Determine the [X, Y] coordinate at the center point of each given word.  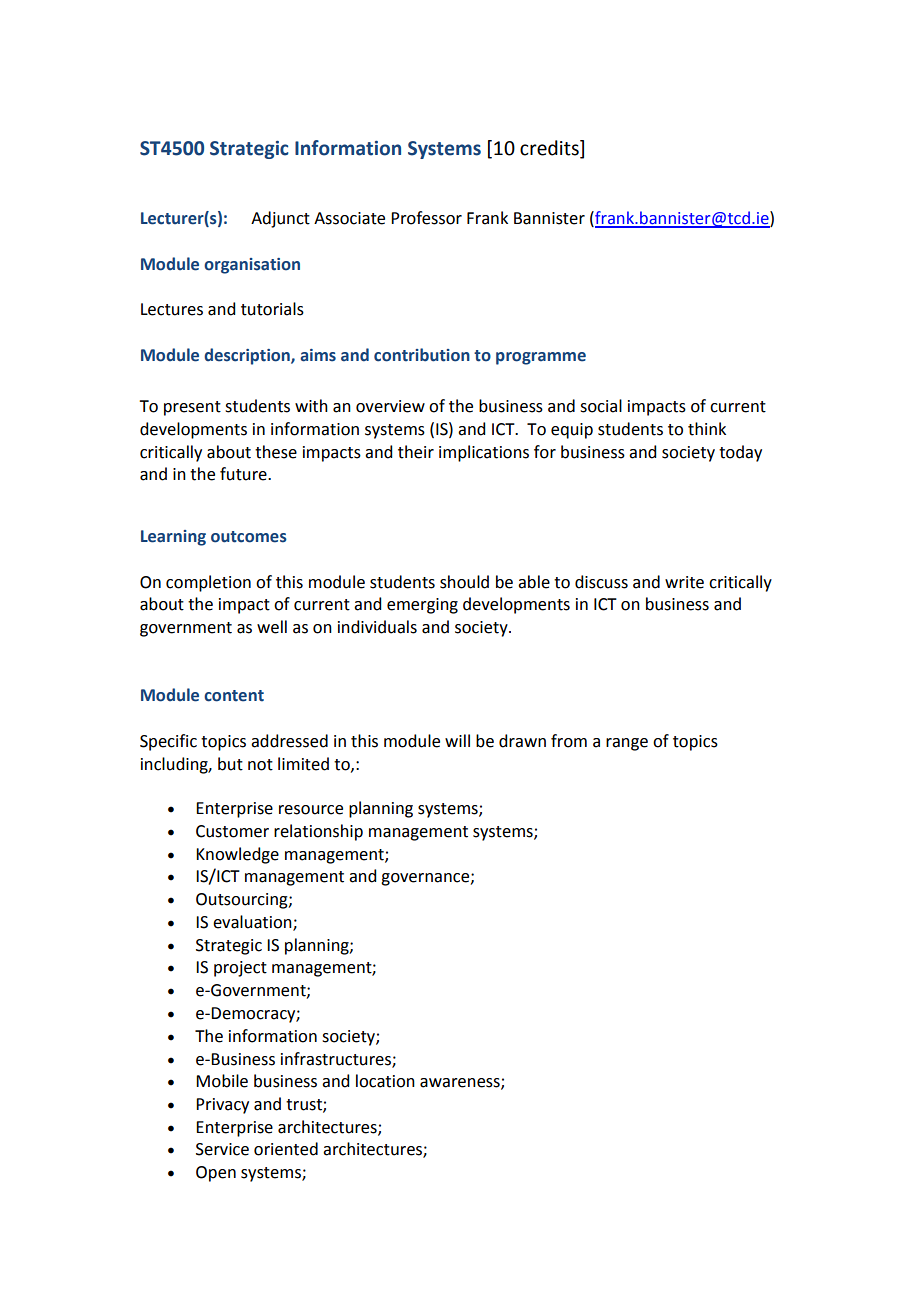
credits [550, 149]
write [684, 582]
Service [222, 1149]
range [627, 744]
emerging [422, 606]
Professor [426, 218]
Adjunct [280, 219]
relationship [318, 832]
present [192, 408]
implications [484, 453]
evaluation [253, 923]
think [707, 429]
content [234, 696]
